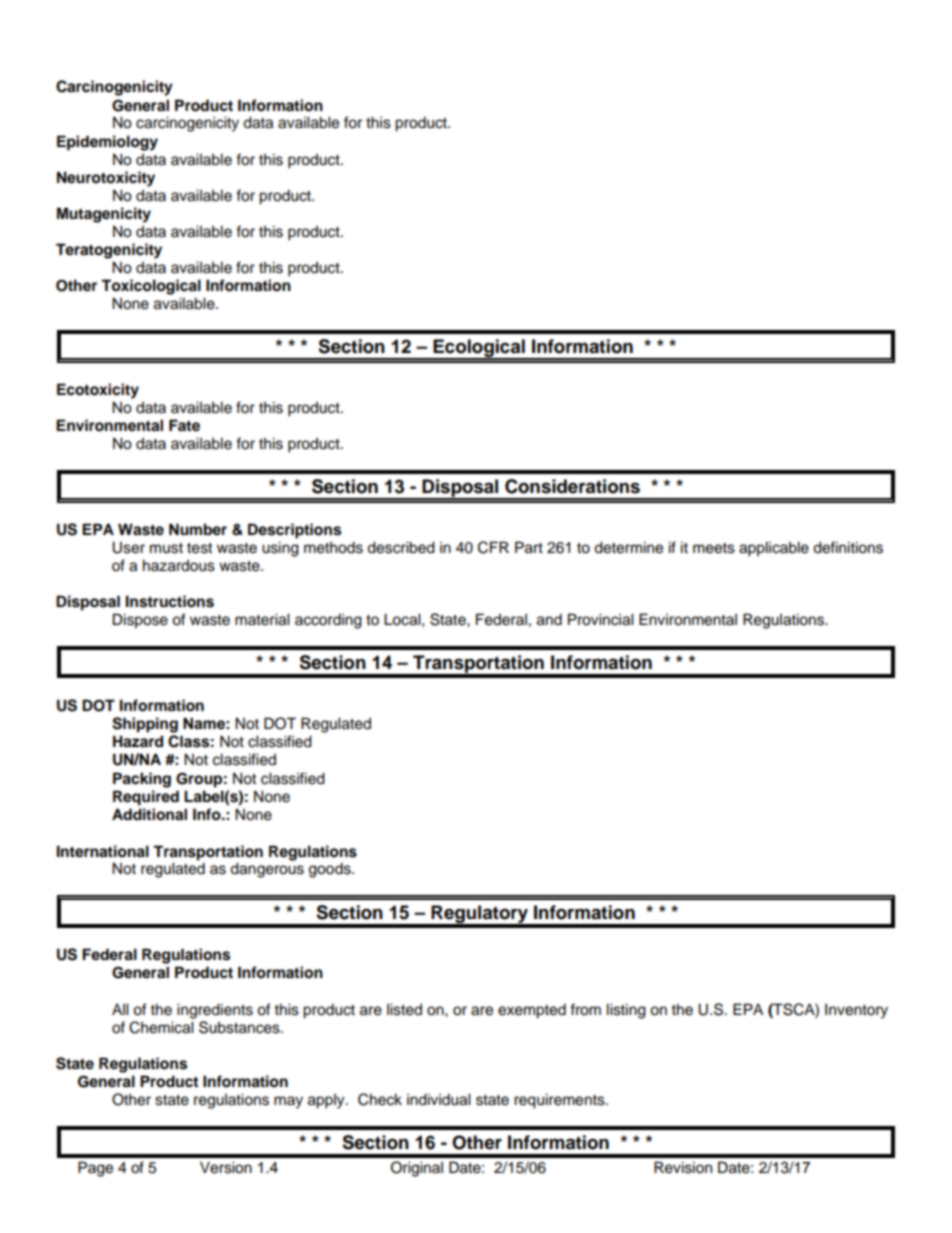 The width and height of the image is (952, 1233). What do you see at coordinates (479, 349) in the image?
I see `Ecological` at bounding box center [479, 349].
